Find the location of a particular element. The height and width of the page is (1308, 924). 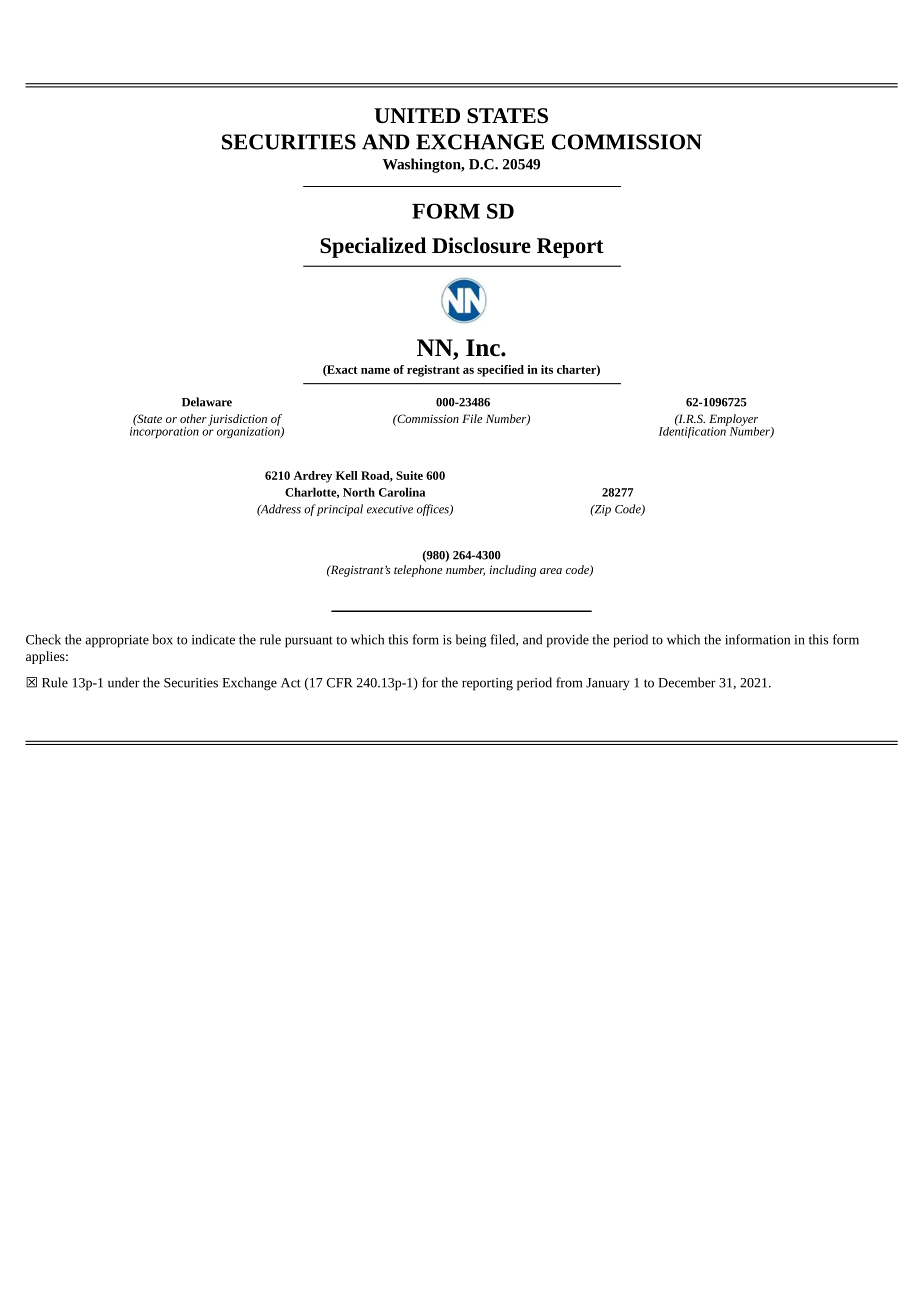

executive is located at coordinates (390, 509).
